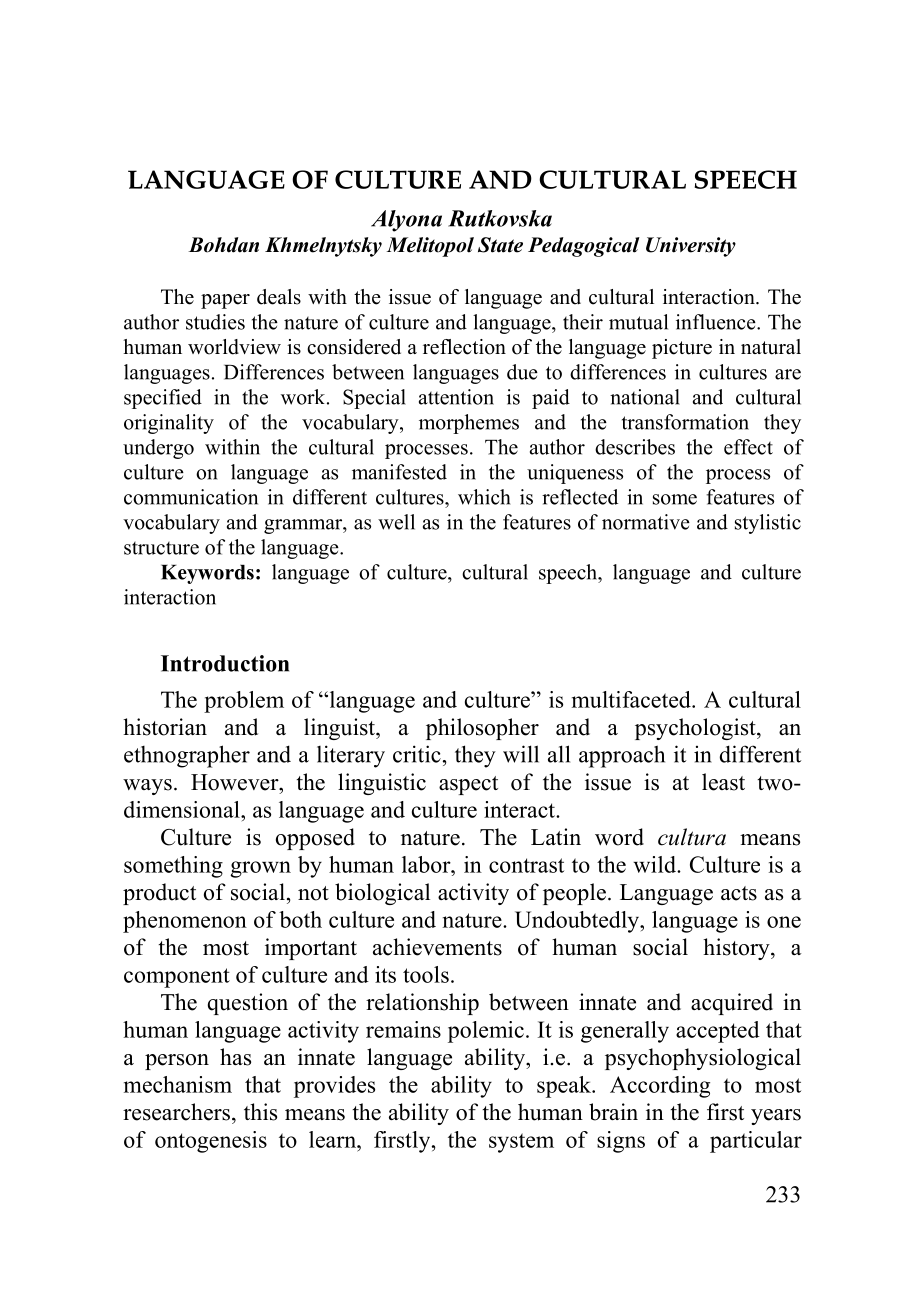  What do you see at coordinates (236, 782) in the document?
I see `However` at bounding box center [236, 782].
